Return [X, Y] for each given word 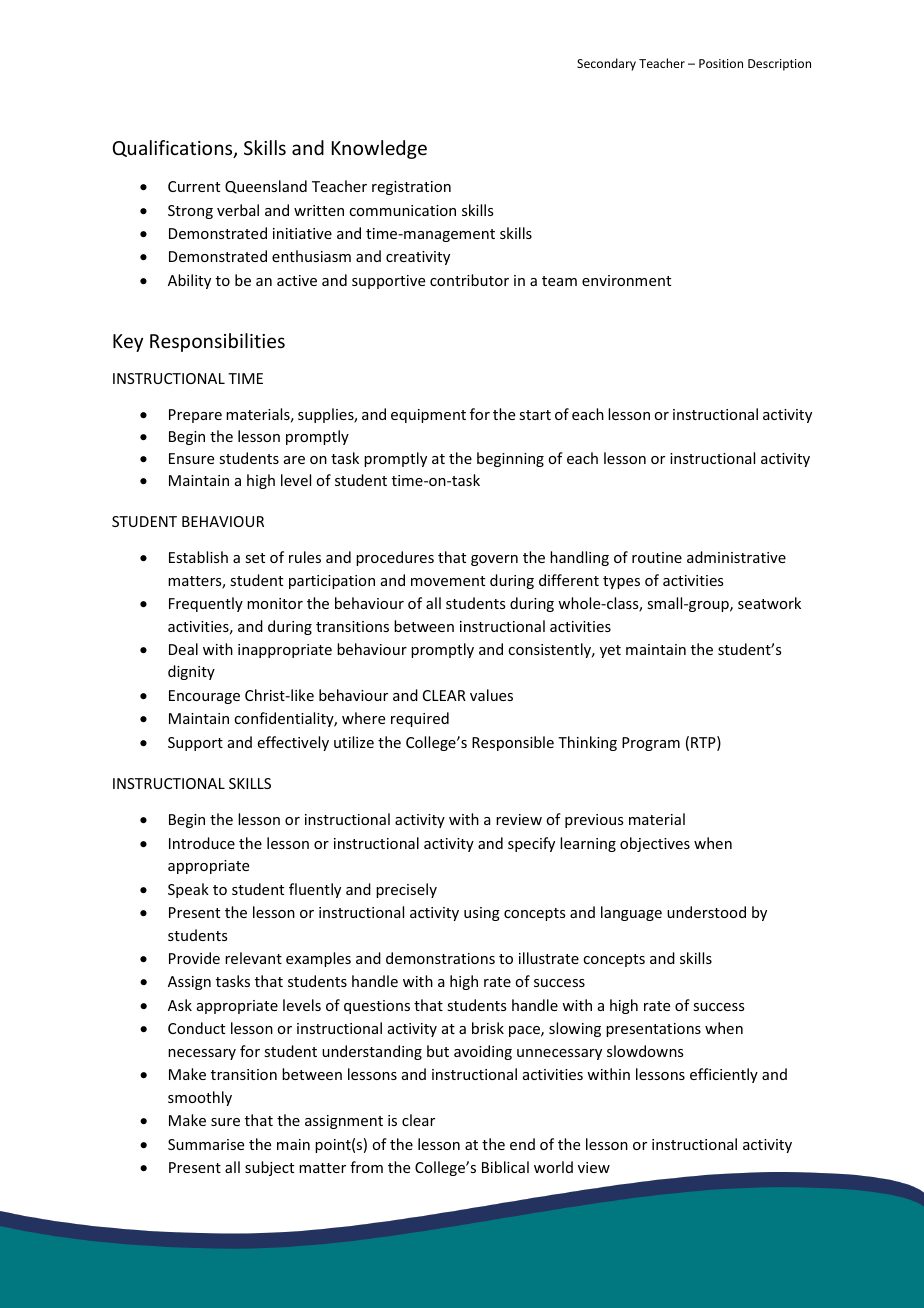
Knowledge [379, 149]
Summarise [206, 1144]
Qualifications [174, 149]
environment [626, 280]
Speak [188, 890]
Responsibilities [217, 342]
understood [706, 912]
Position [721, 63]
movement [448, 581]
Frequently [206, 604]
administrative [736, 557]
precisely [406, 890]
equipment [428, 416]
